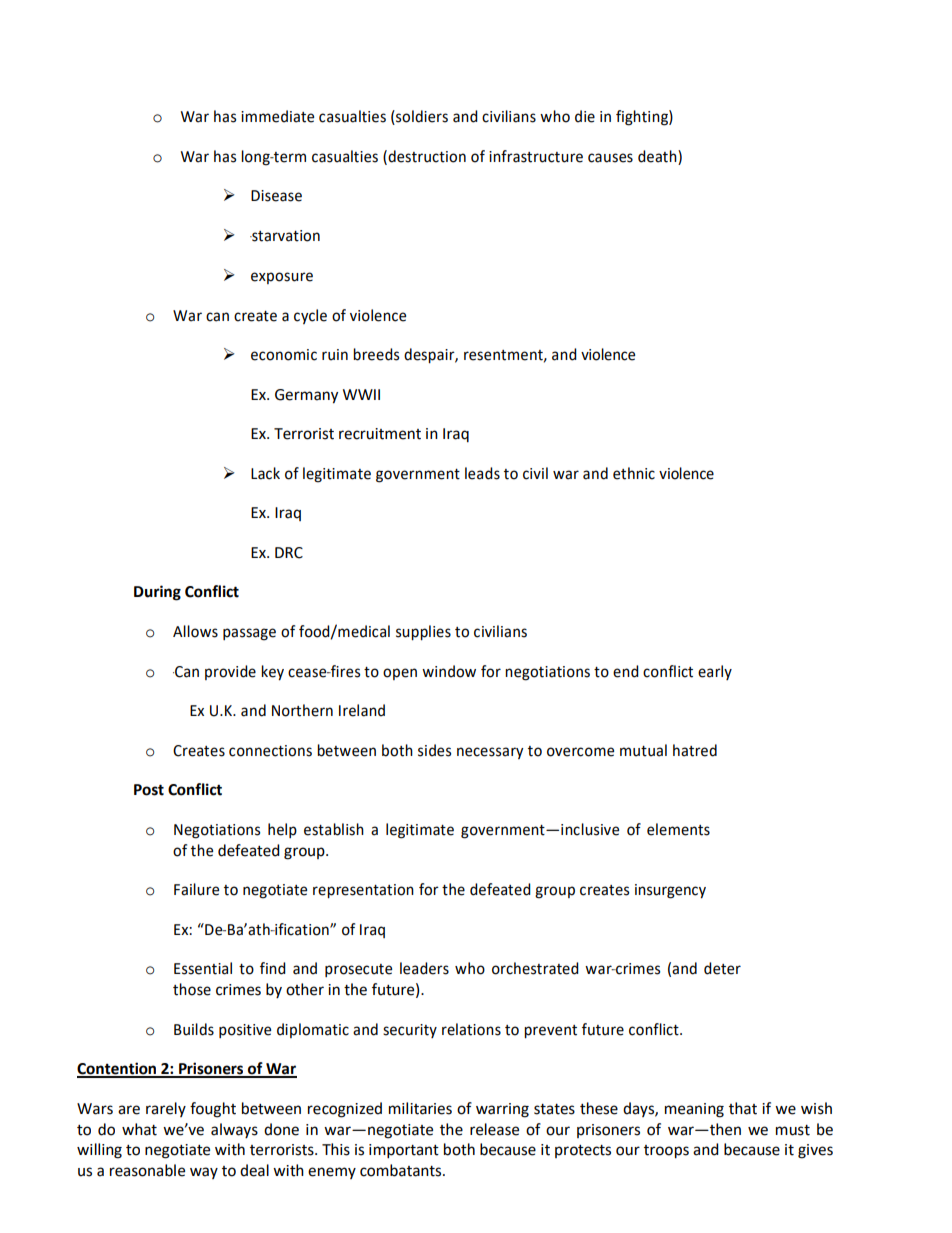  What do you see at coordinates (658, 156) in the screenshot?
I see `death` at bounding box center [658, 156].
